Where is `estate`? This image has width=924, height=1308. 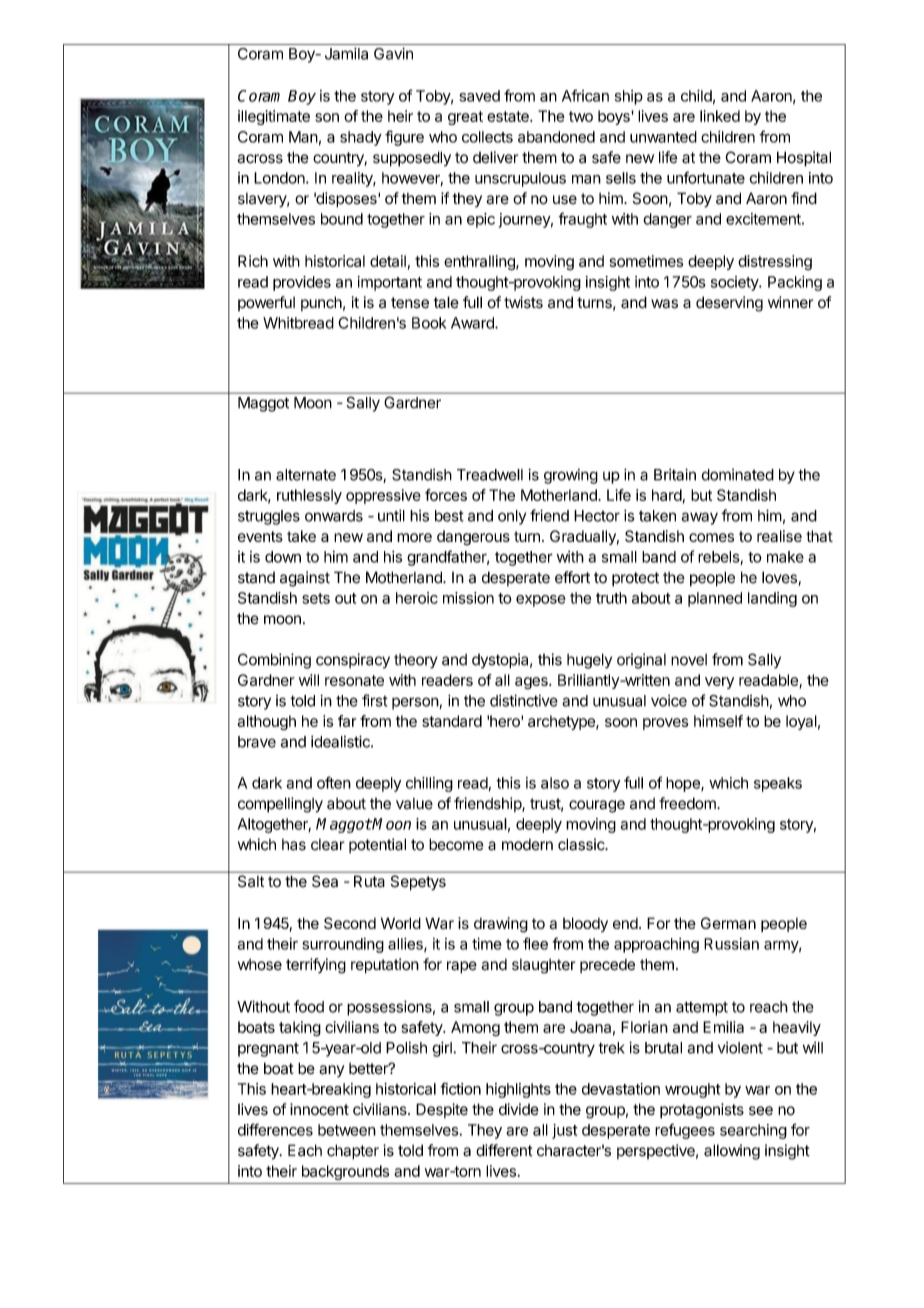 estate is located at coordinates (509, 116).
